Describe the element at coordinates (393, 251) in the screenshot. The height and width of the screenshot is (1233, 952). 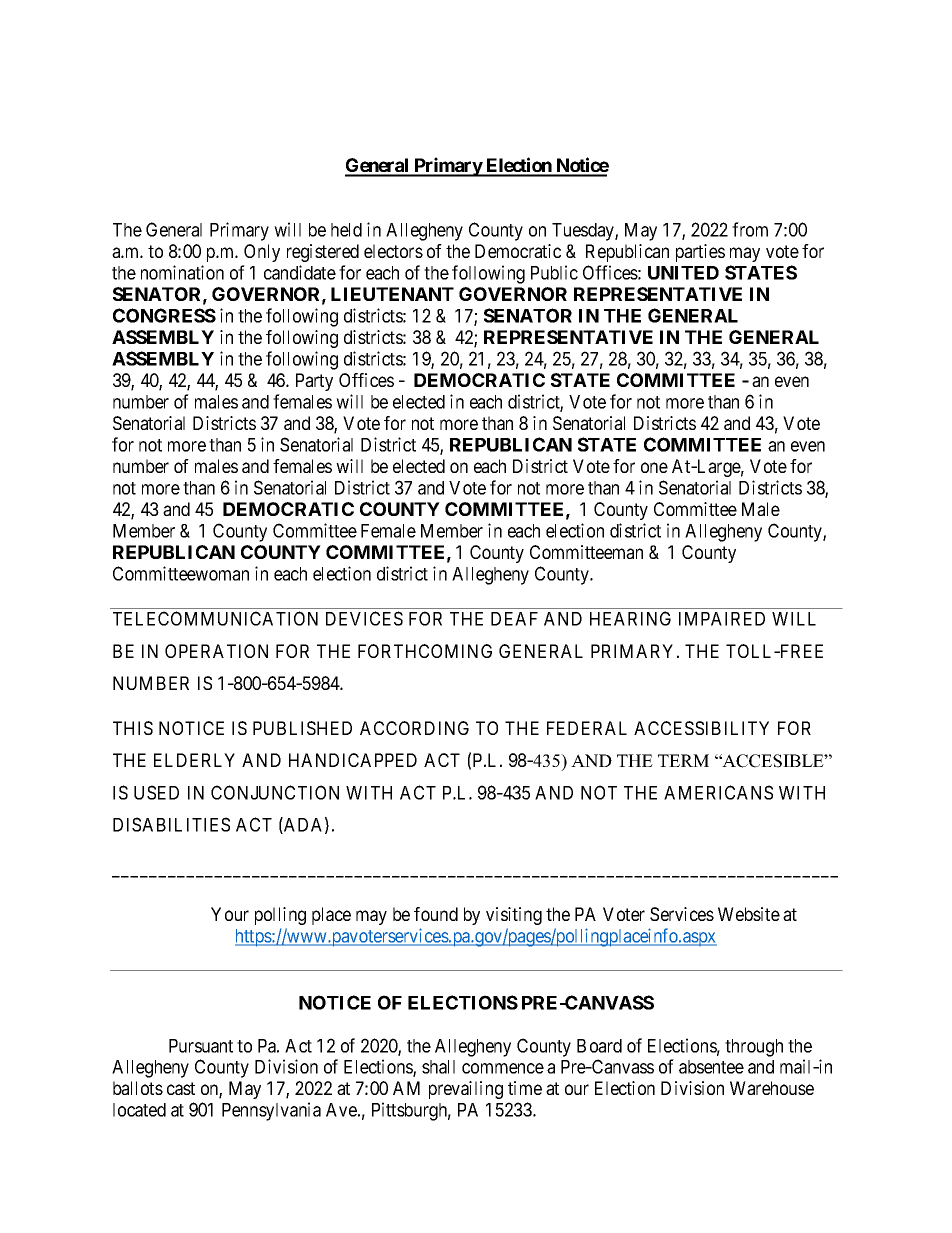
I see `electors` at that location.
